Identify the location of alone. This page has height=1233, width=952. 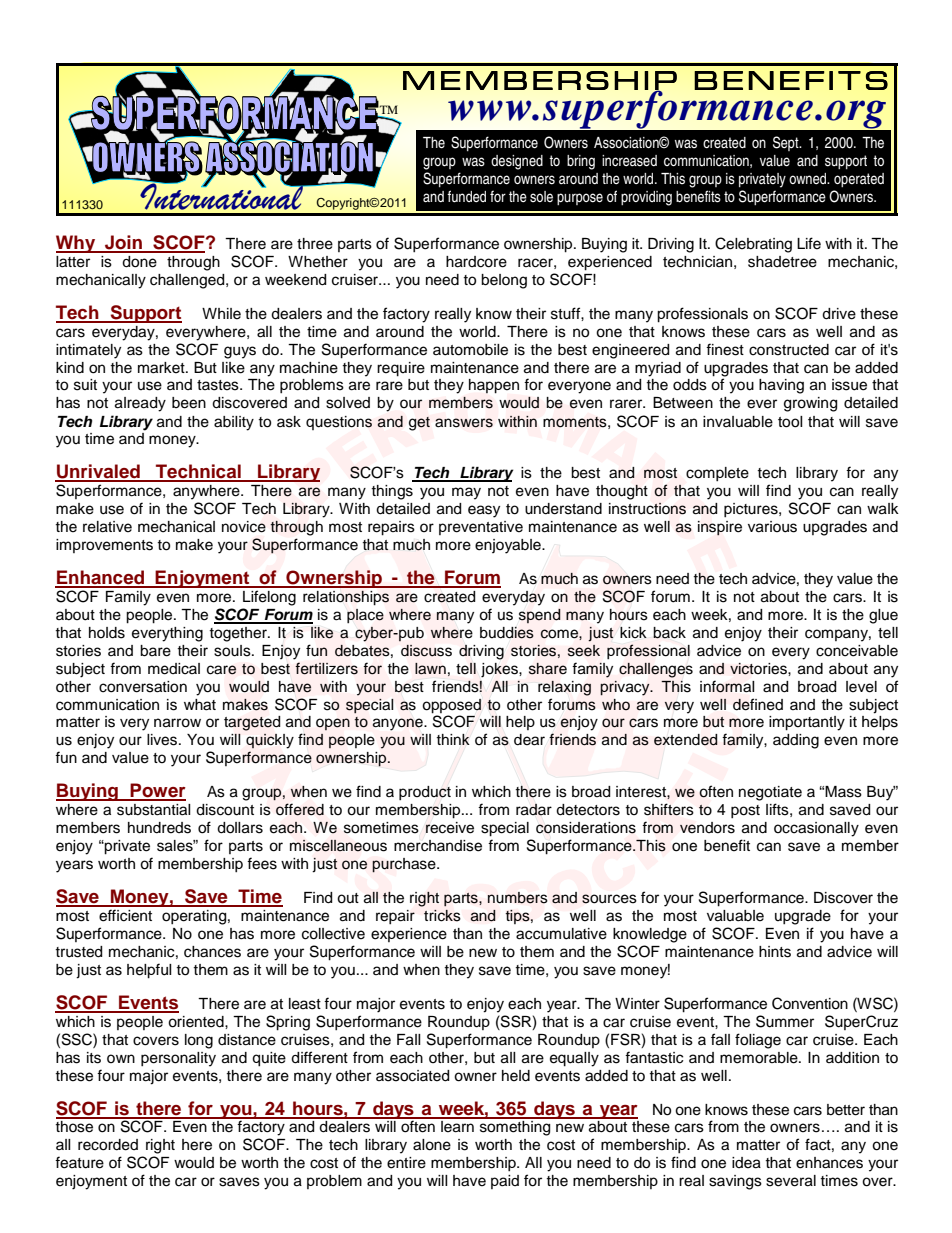
(432, 1145).
